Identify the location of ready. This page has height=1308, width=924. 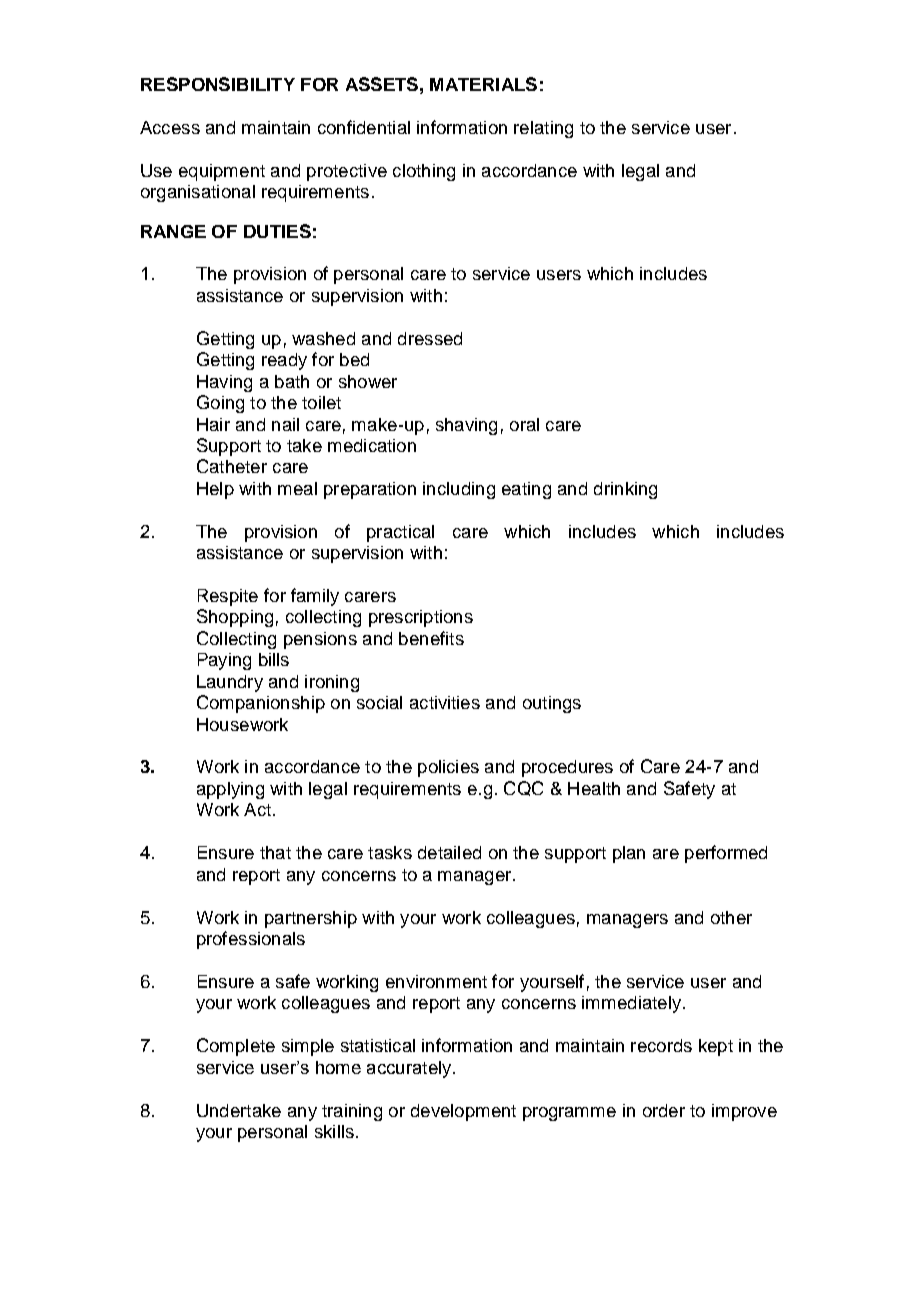
(284, 361).
